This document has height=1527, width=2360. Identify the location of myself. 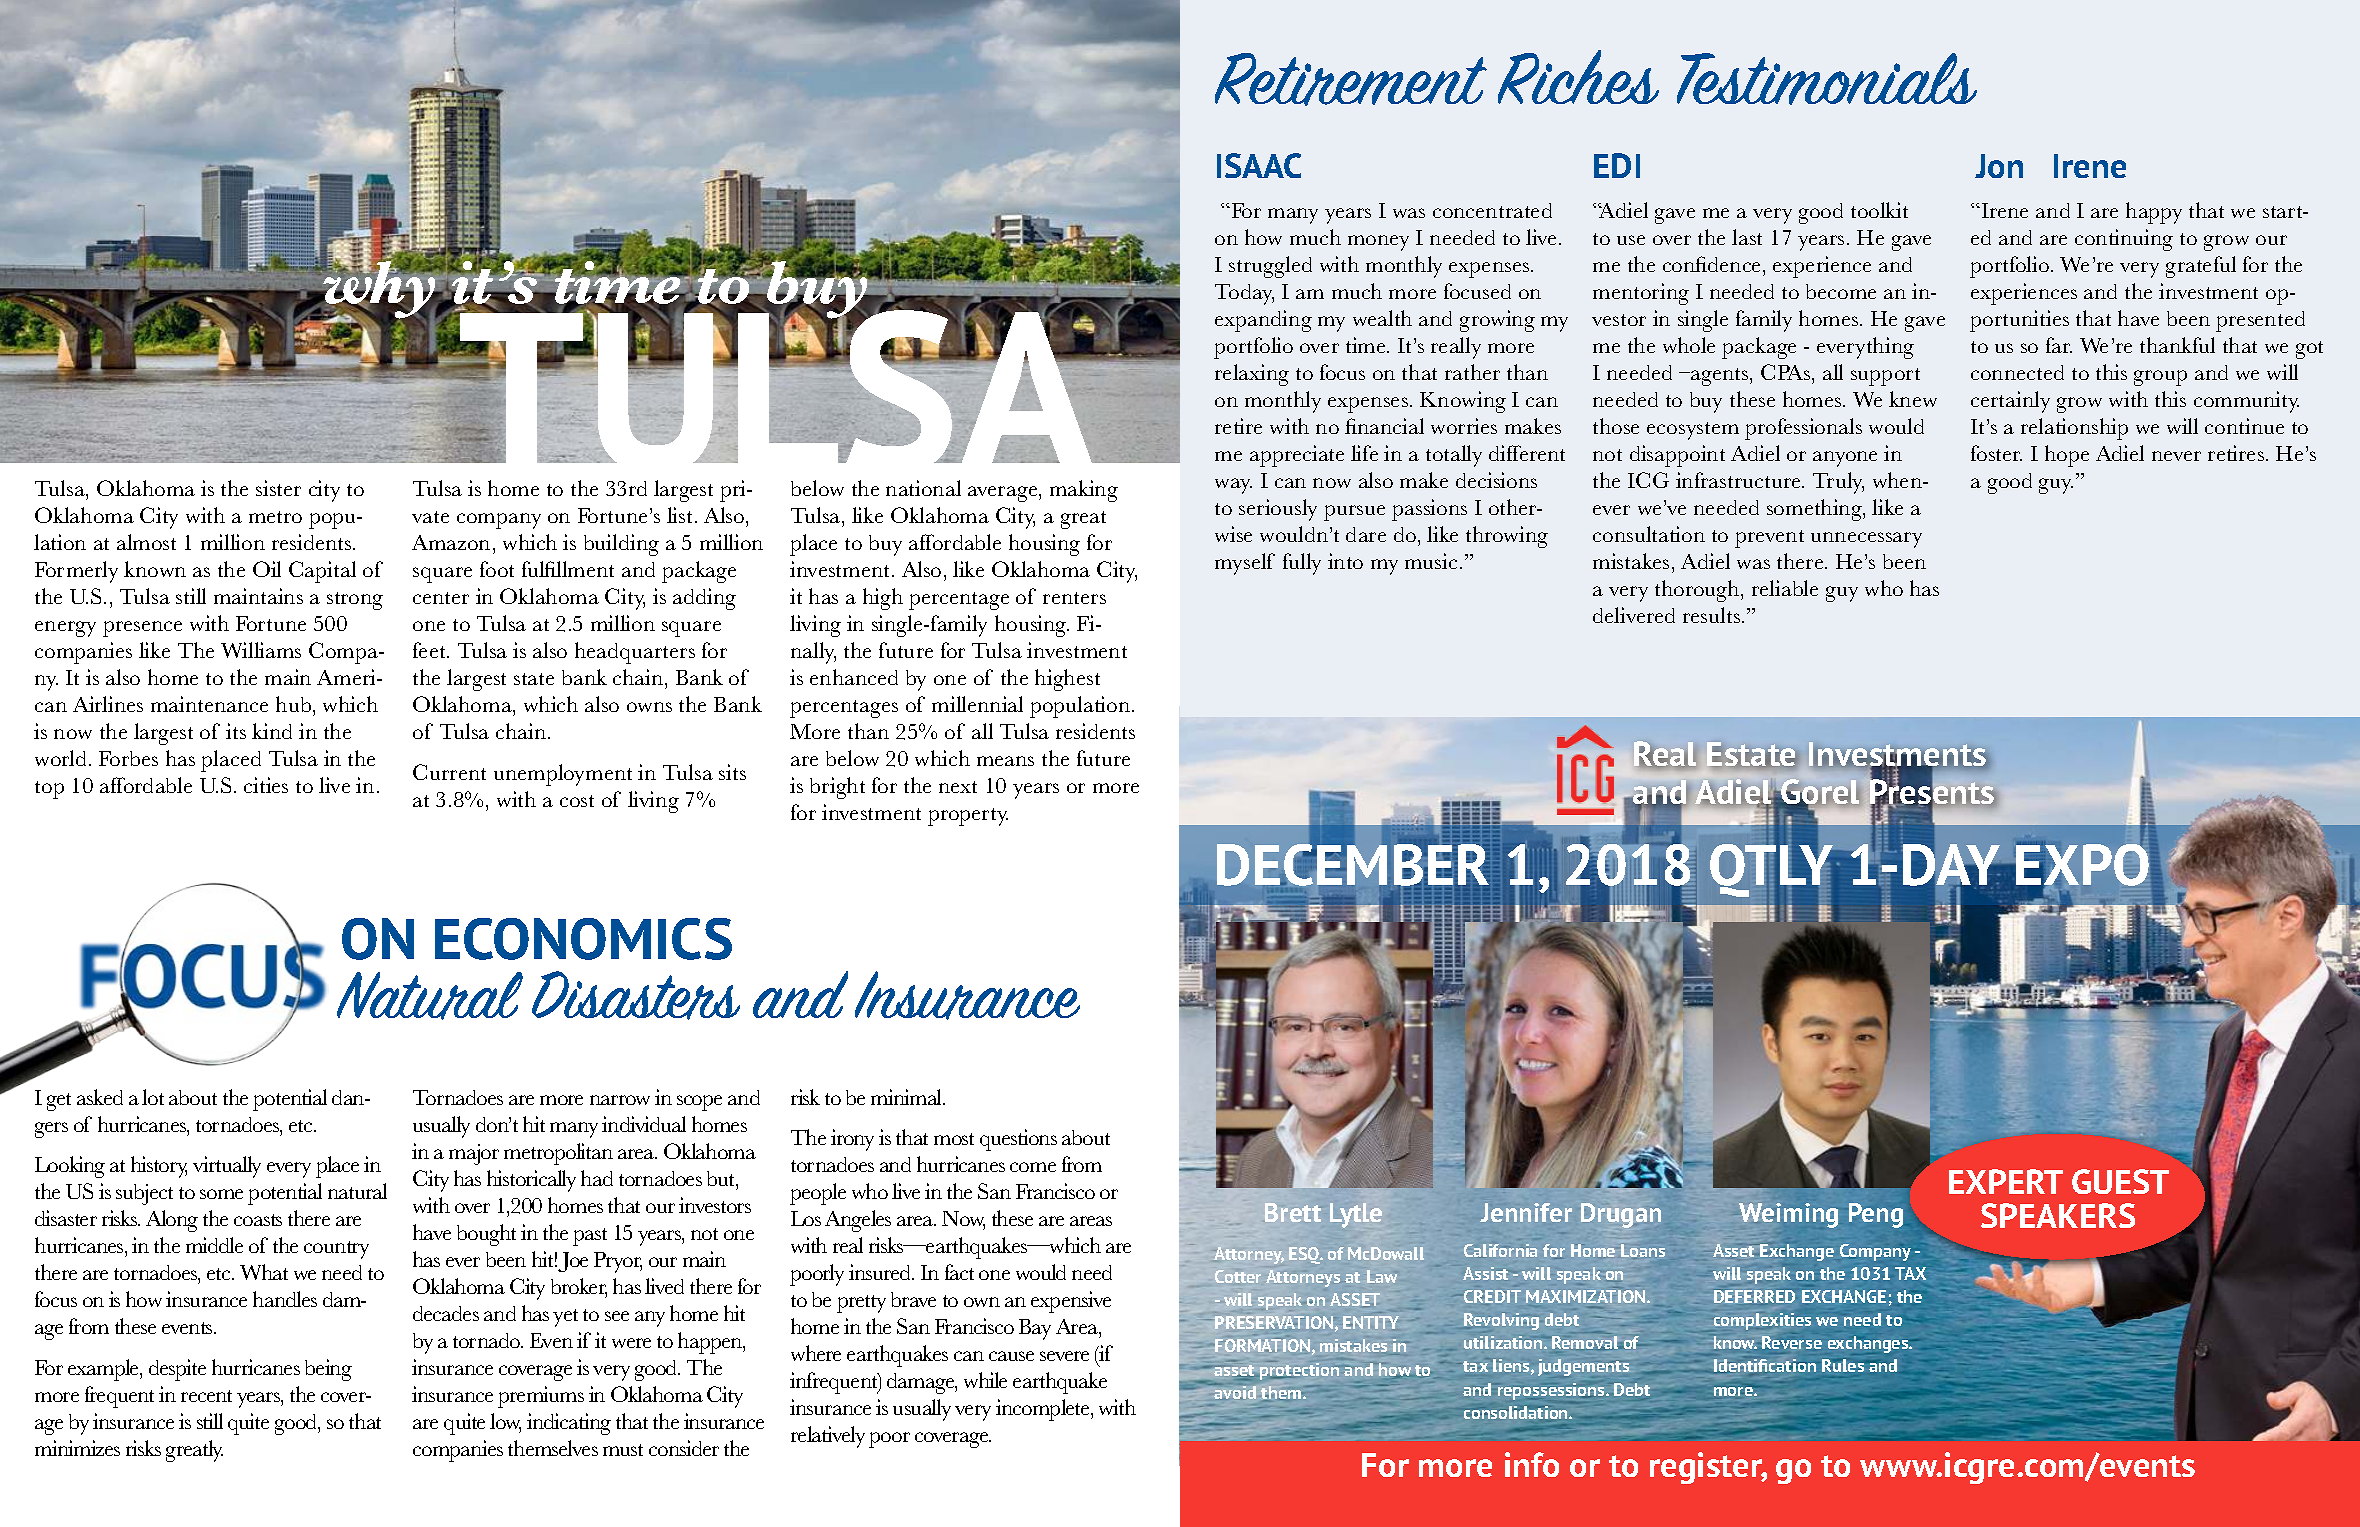
(1245, 564).
